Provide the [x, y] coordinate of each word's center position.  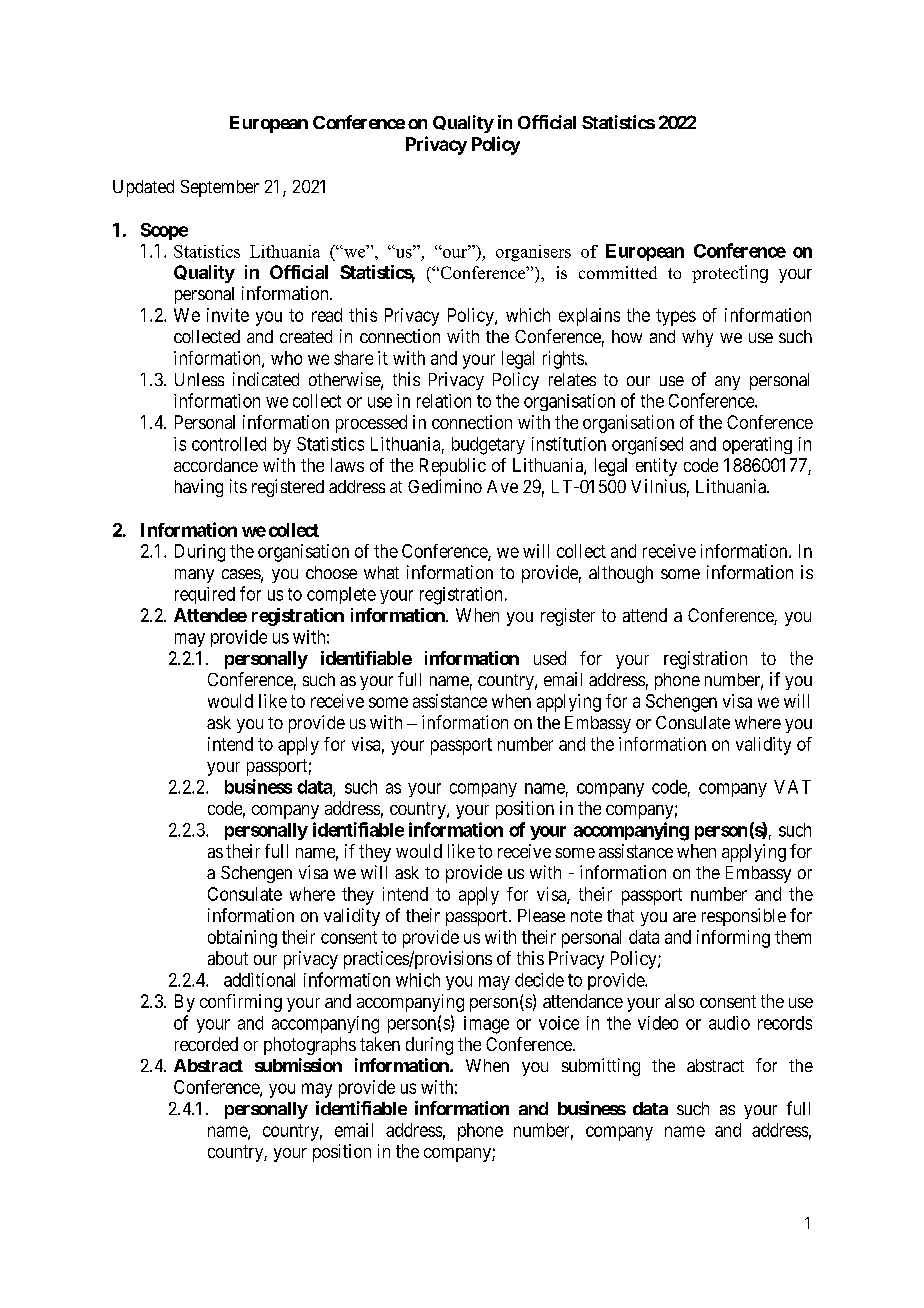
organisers [533, 253]
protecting [730, 274]
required [205, 595]
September [220, 188]
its [238, 486]
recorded [206, 1044]
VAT [792, 787]
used [550, 658]
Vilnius [658, 486]
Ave [502, 486]
